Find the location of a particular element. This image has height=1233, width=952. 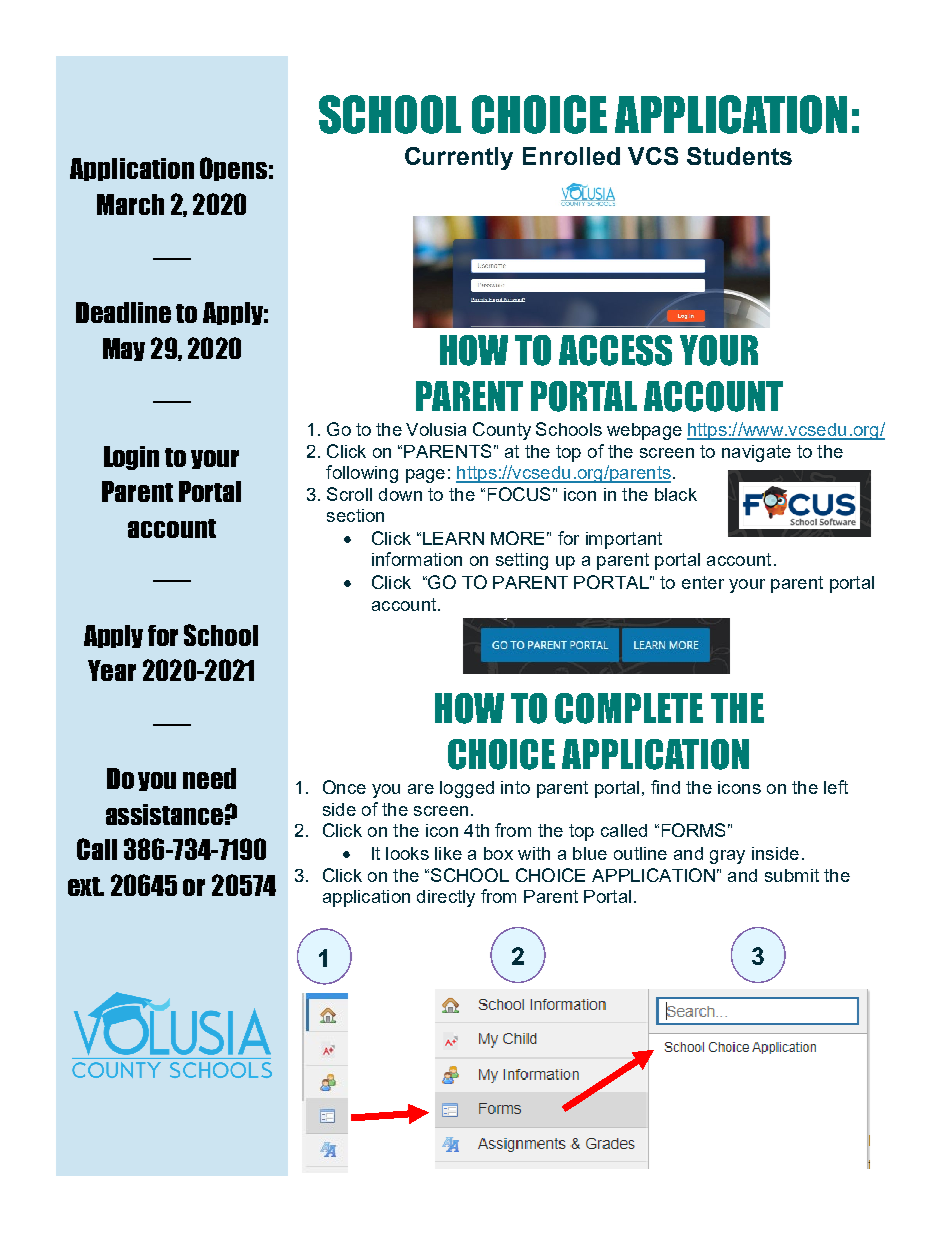

looks is located at coordinates (407, 853).
